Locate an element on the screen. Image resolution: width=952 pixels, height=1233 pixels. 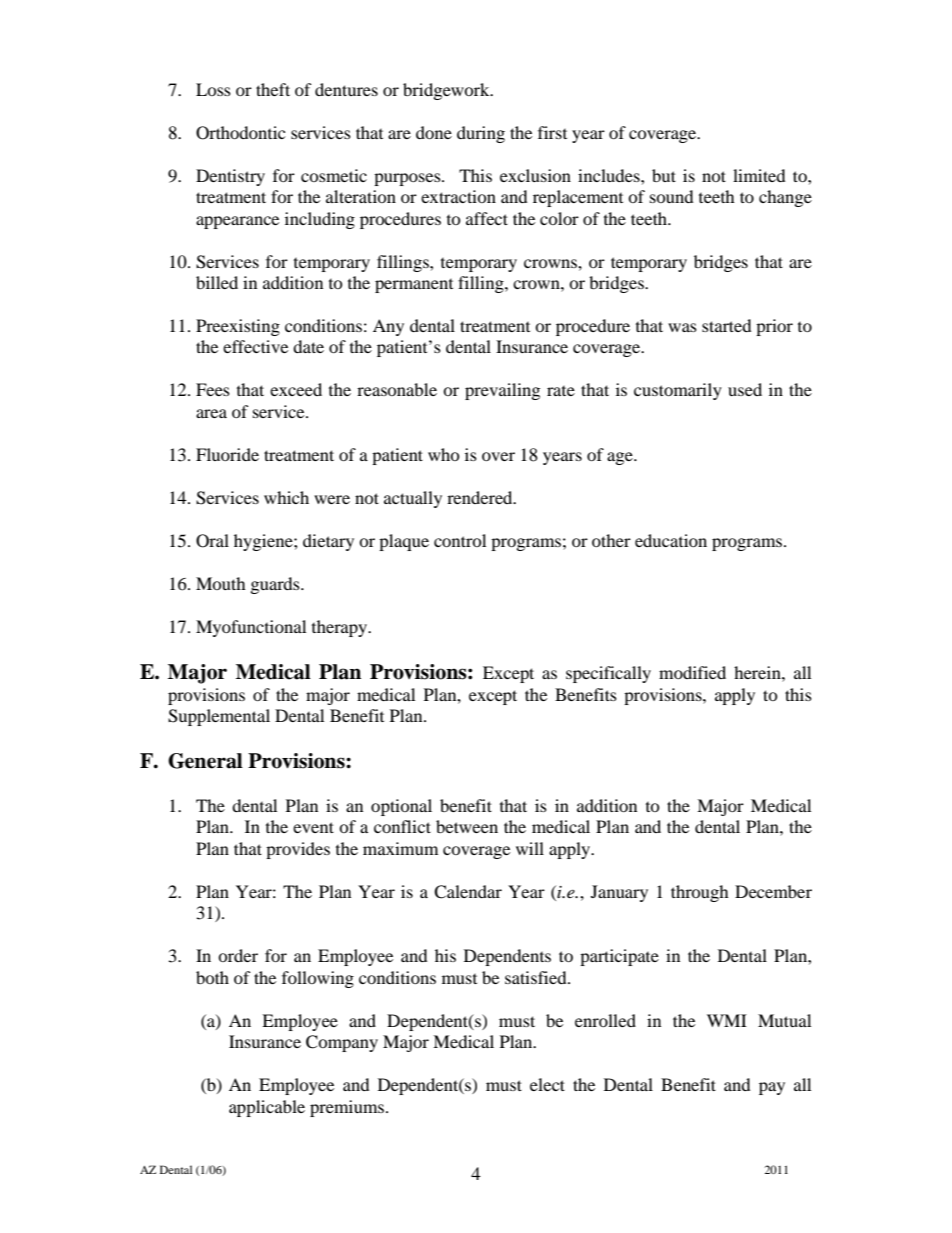
during is located at coordinates (481, 134).
